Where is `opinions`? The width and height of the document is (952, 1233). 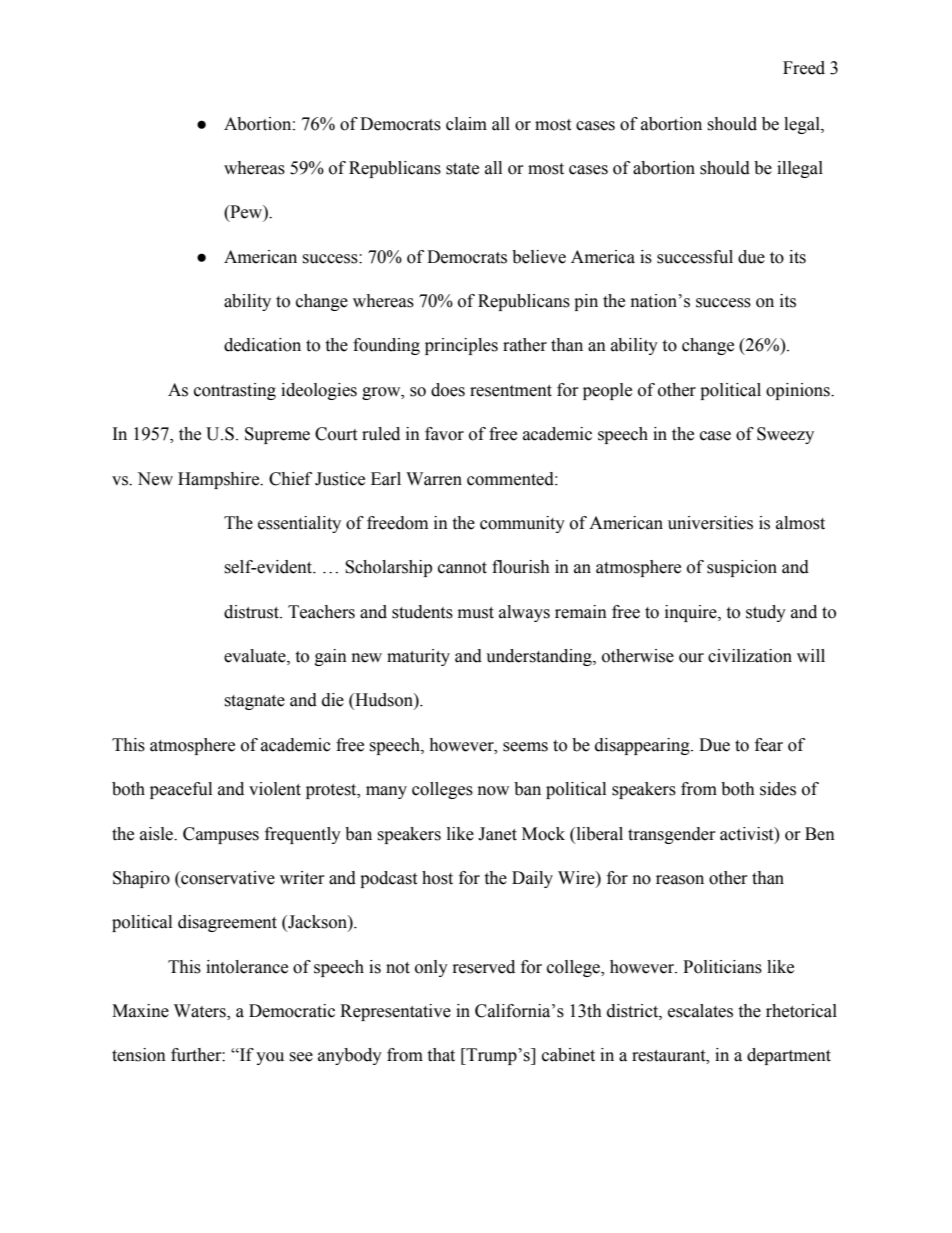
opinions is located at coordinates (799, 391).
